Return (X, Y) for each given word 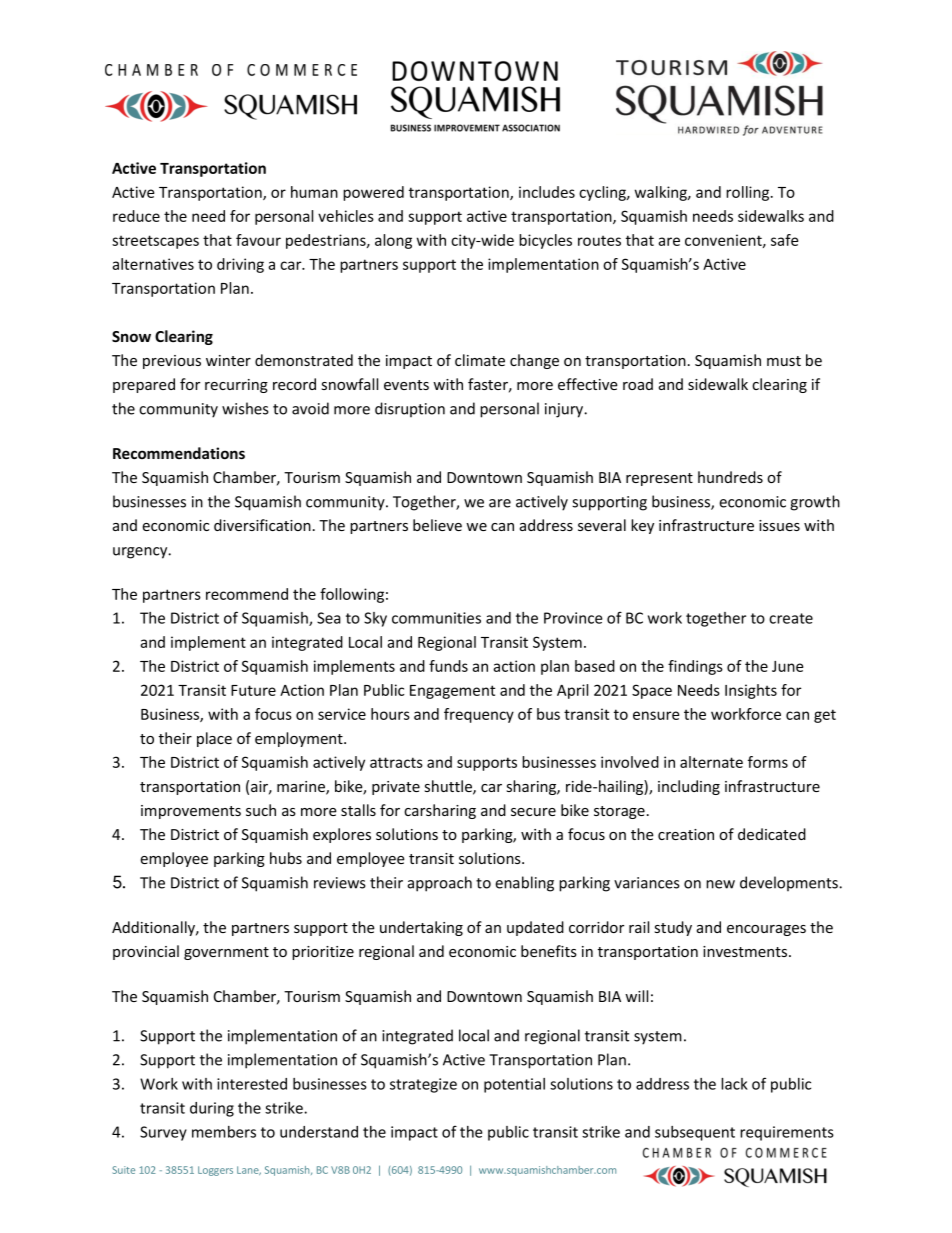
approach (440, 884)
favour (258, 240)
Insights (751, 691)
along (393, 241)
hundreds (730, 477)
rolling (749, 193)
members (224, 1132)
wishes (245, 408)
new (720, 884)
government (226, 953)
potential (514, 1085)
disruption (410, 409)
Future (253, 690)
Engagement (452, 692)
